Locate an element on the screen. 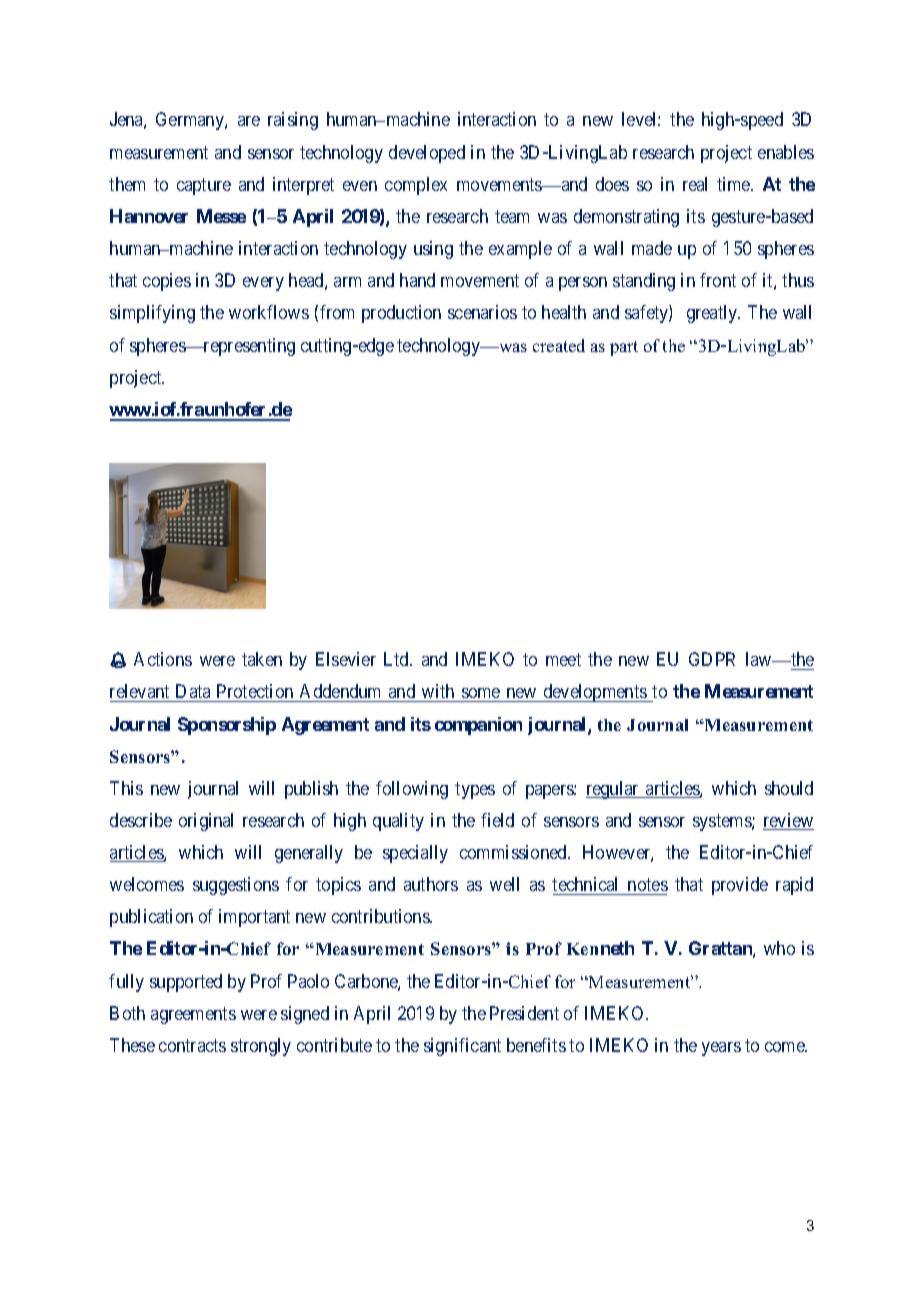  Actions is located at coordinates (163, 659).
